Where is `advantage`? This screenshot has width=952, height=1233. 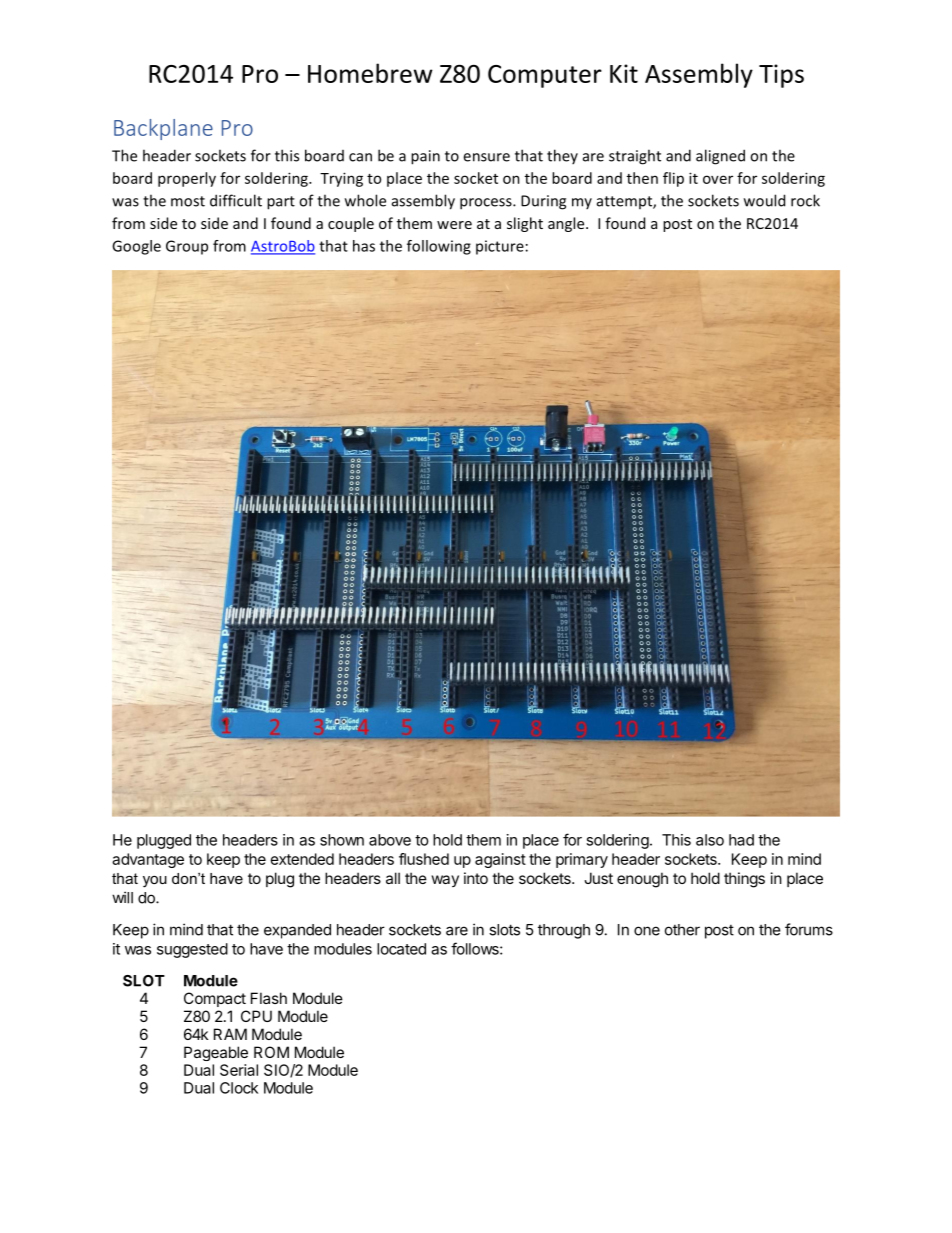 advantage is located at coordinates (148, 860).
